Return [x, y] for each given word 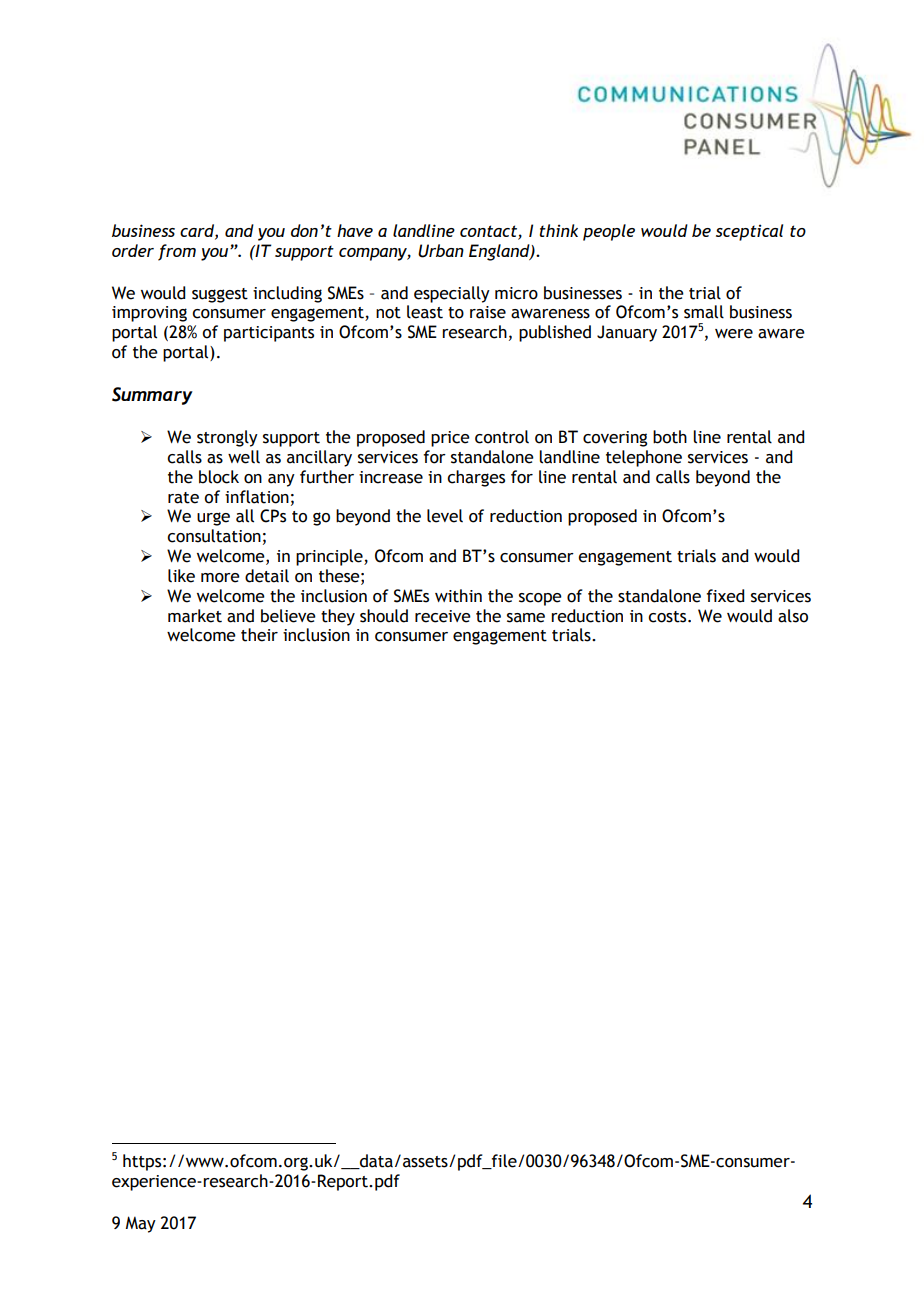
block [219, 477]
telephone [644, 458]
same [526, 618]
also [793, 616]
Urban [441, 251]
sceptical [749, 232]
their [259, 635]
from [177, 252]
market [195, 616]
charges [476, 478]
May [141, 1224]
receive [443, 616]
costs [668, 617]
